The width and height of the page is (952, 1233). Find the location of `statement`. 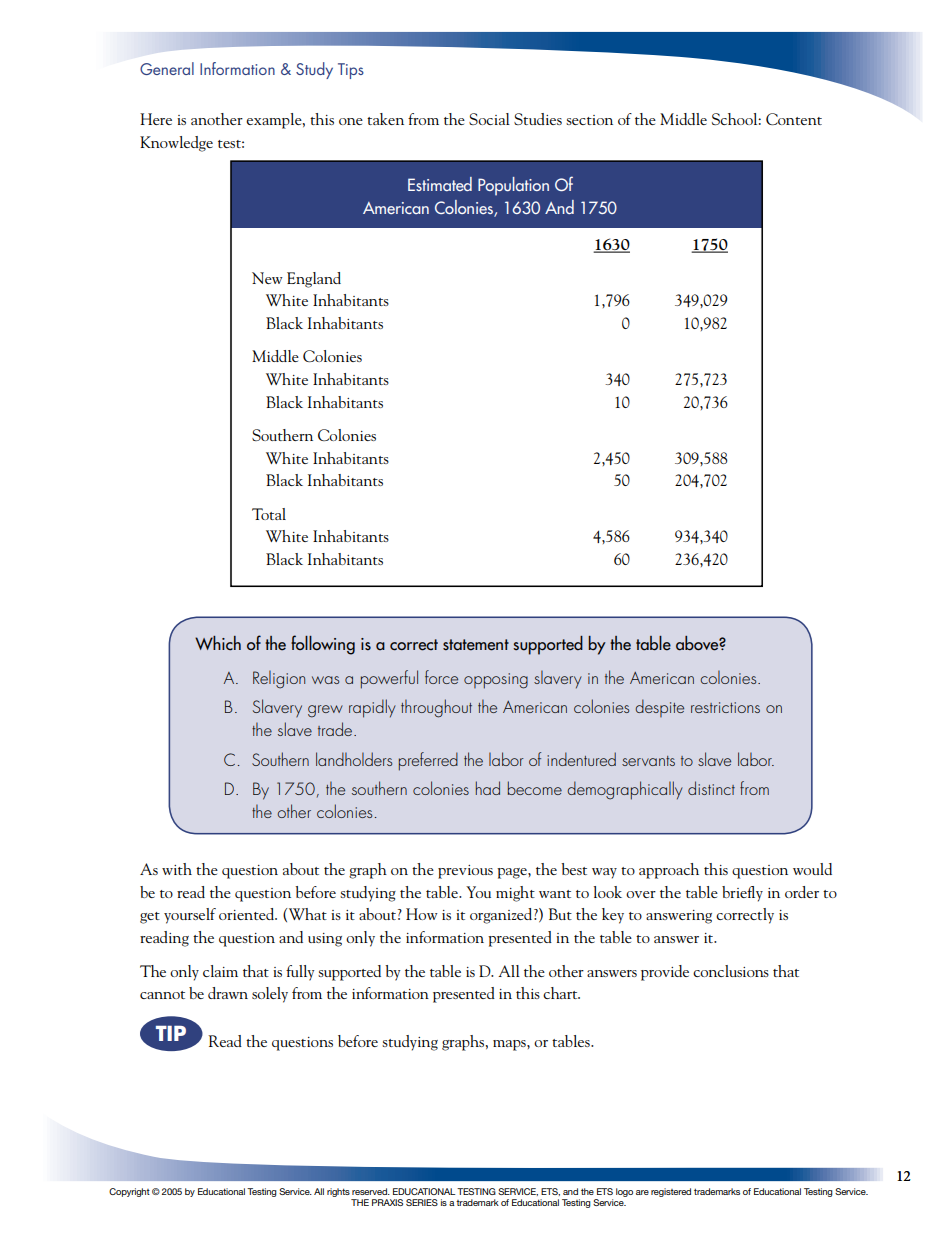

statement is located at coordinates (476, 645).
